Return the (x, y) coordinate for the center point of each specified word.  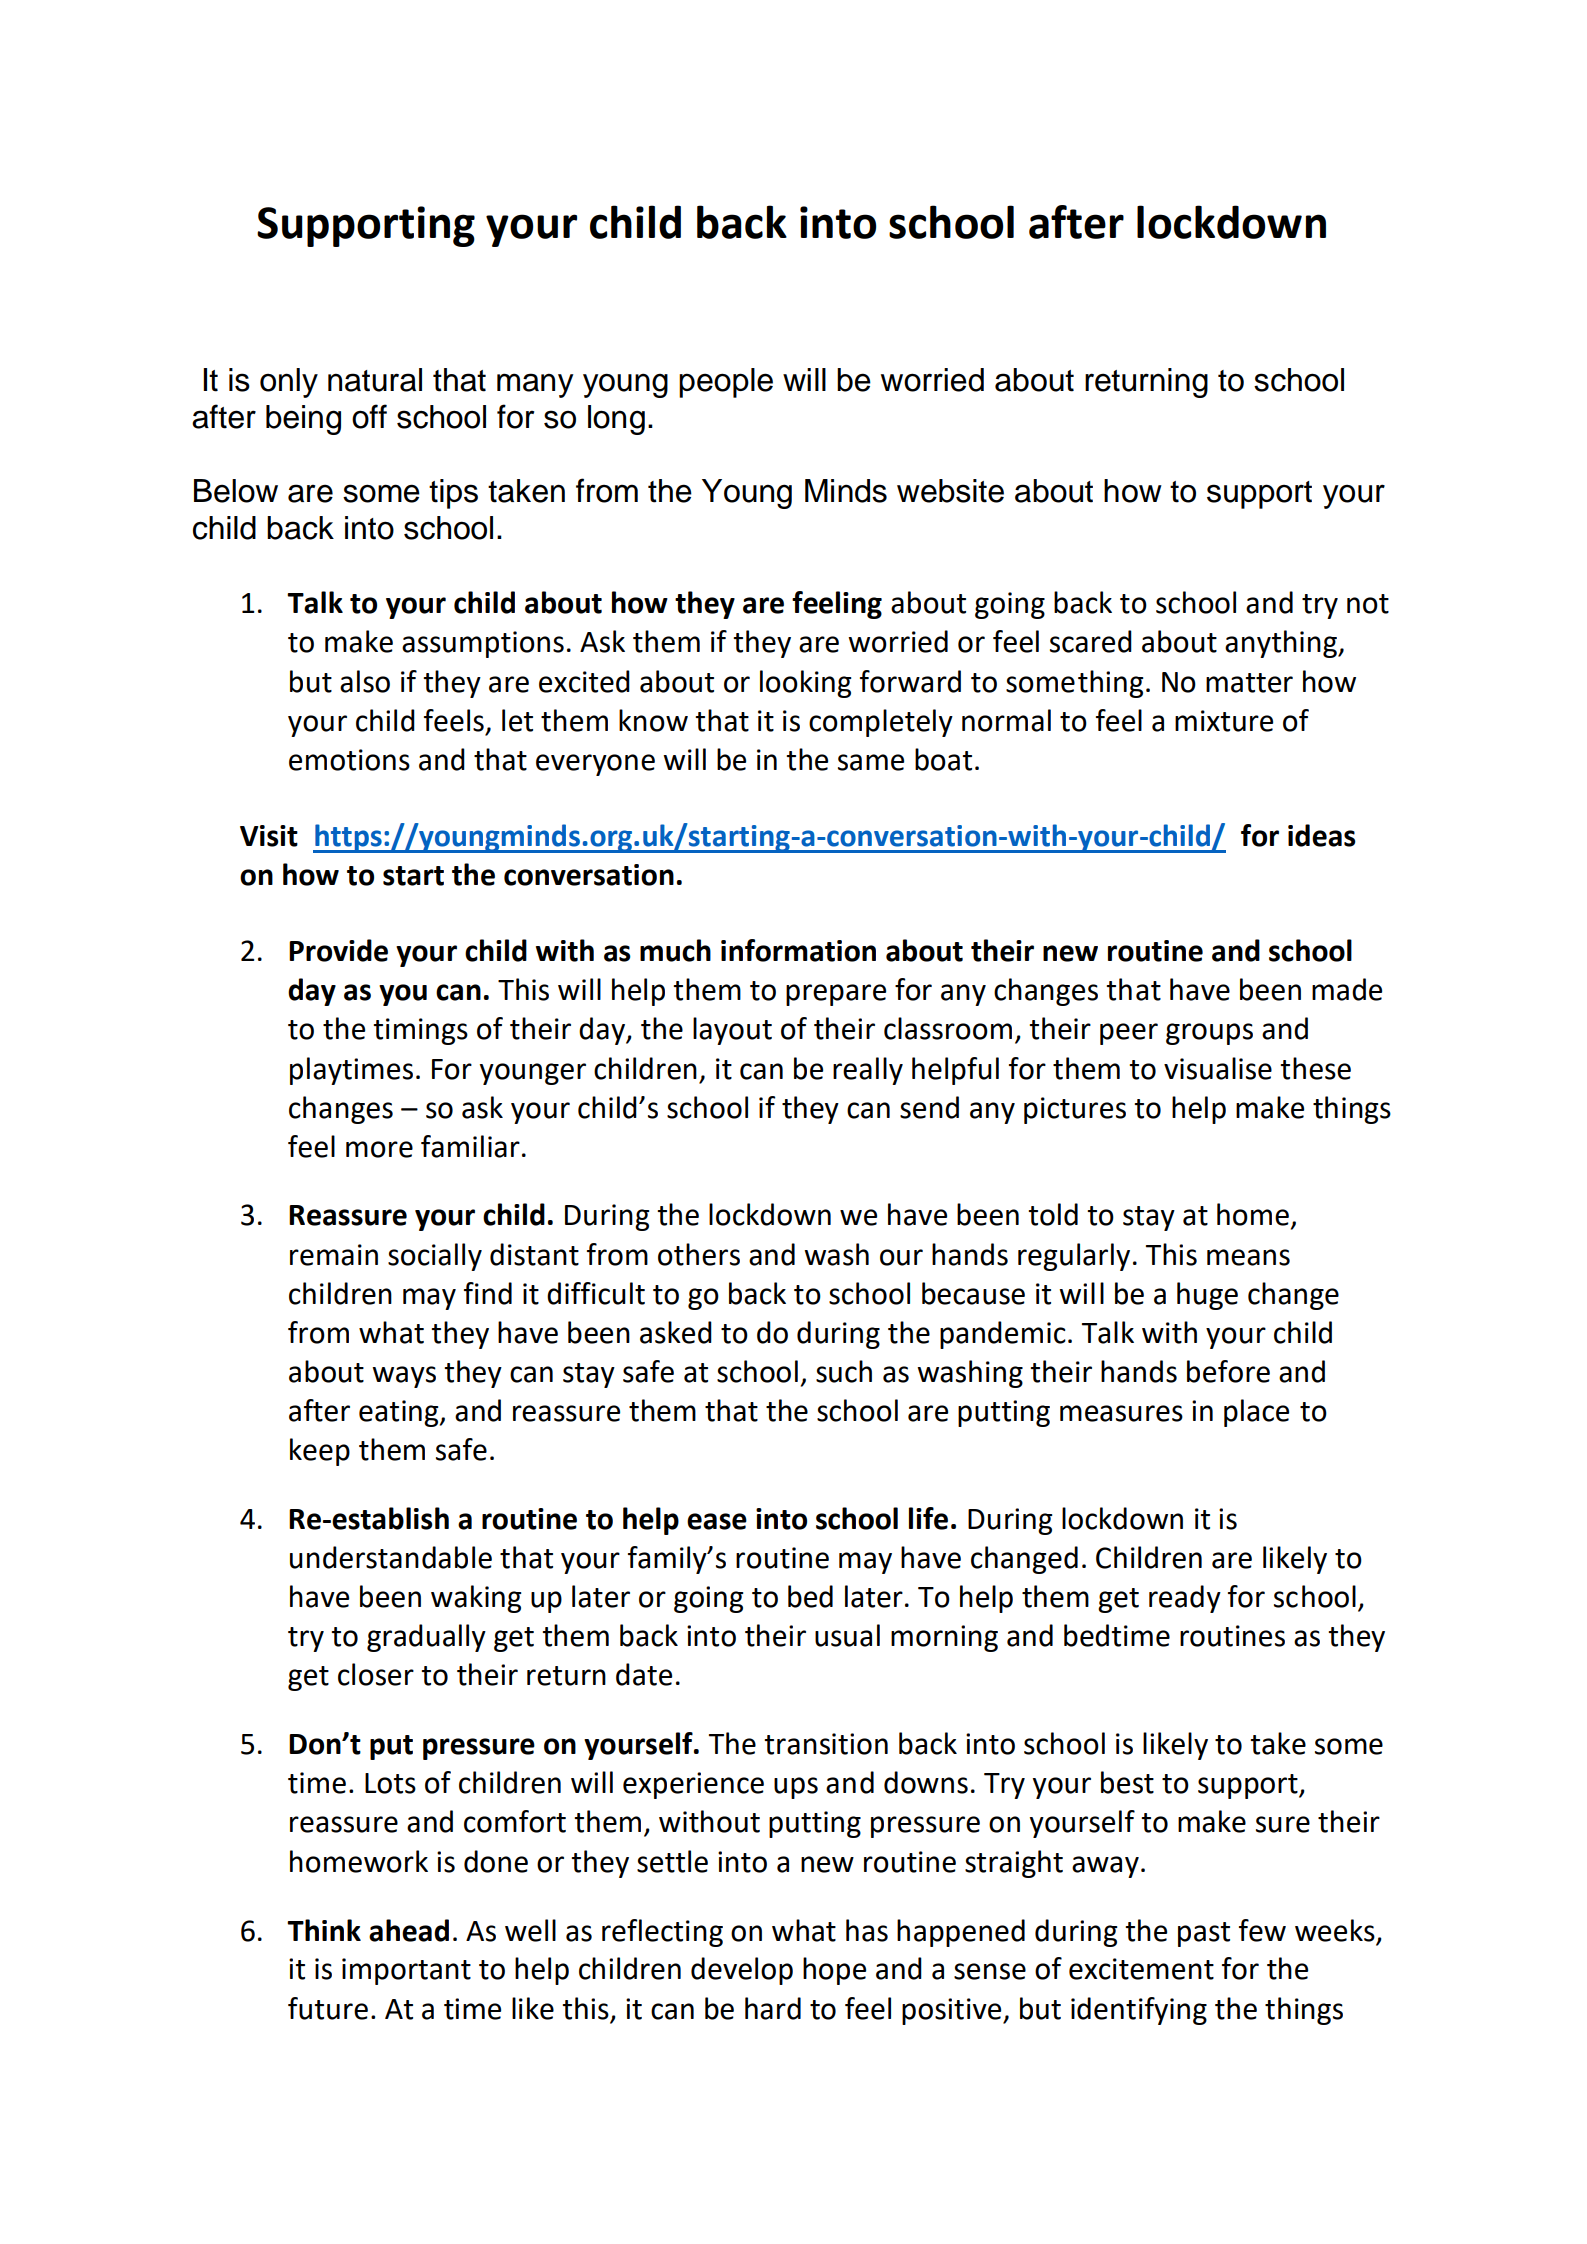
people (726, 383)
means (1248, 1257)
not (1368, 604)
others (699, 1254)
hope (834, 1971)
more (379, 1149)
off (369, 416)
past (1204, 1934)
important (406, 1971)
